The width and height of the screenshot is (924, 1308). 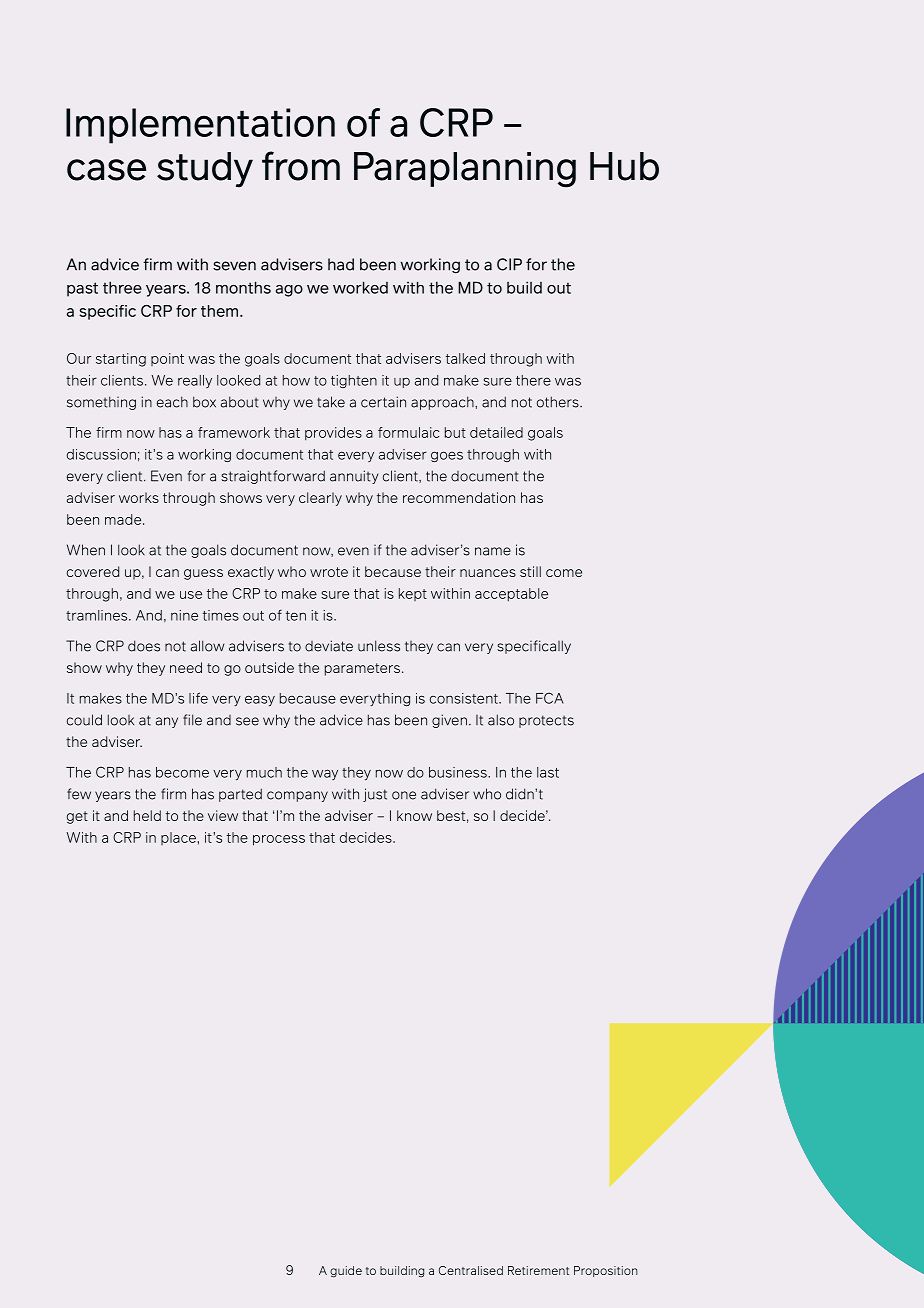 I want to click on place, so click(x=178, y=838).
